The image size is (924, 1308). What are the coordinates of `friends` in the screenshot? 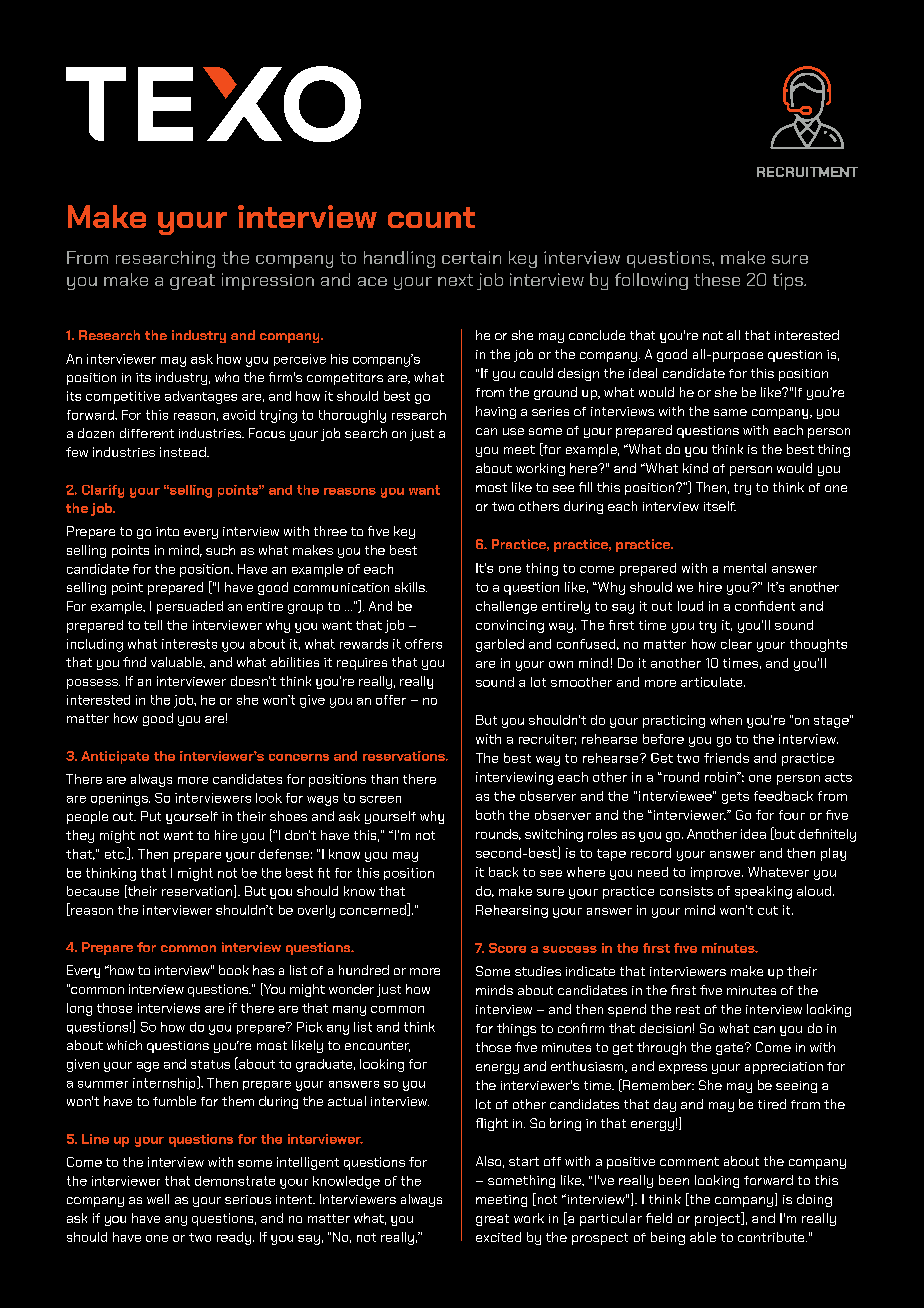 It's located at (726, 758).
